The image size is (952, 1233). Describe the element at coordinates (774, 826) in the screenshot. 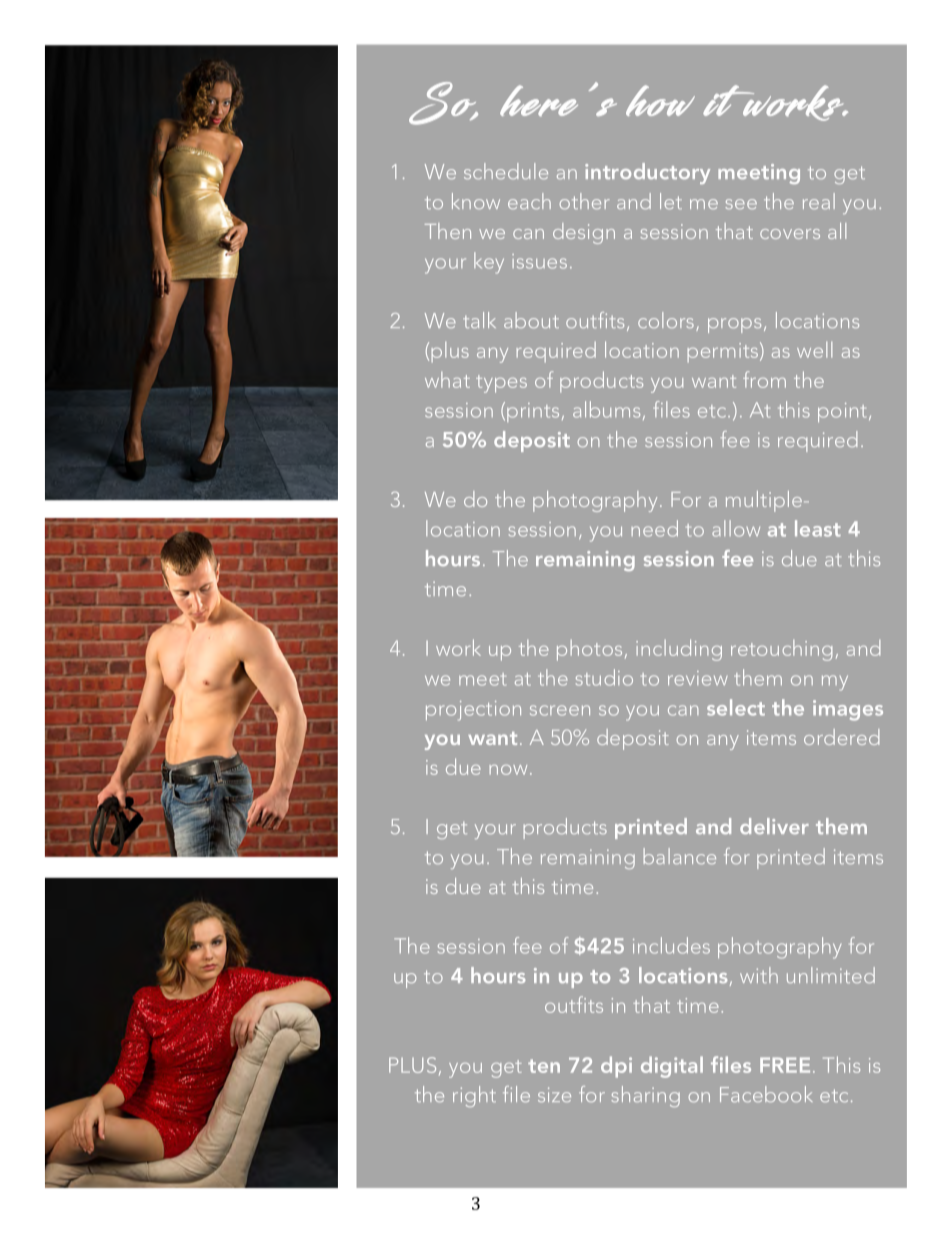

I see `deliver` at that location.
